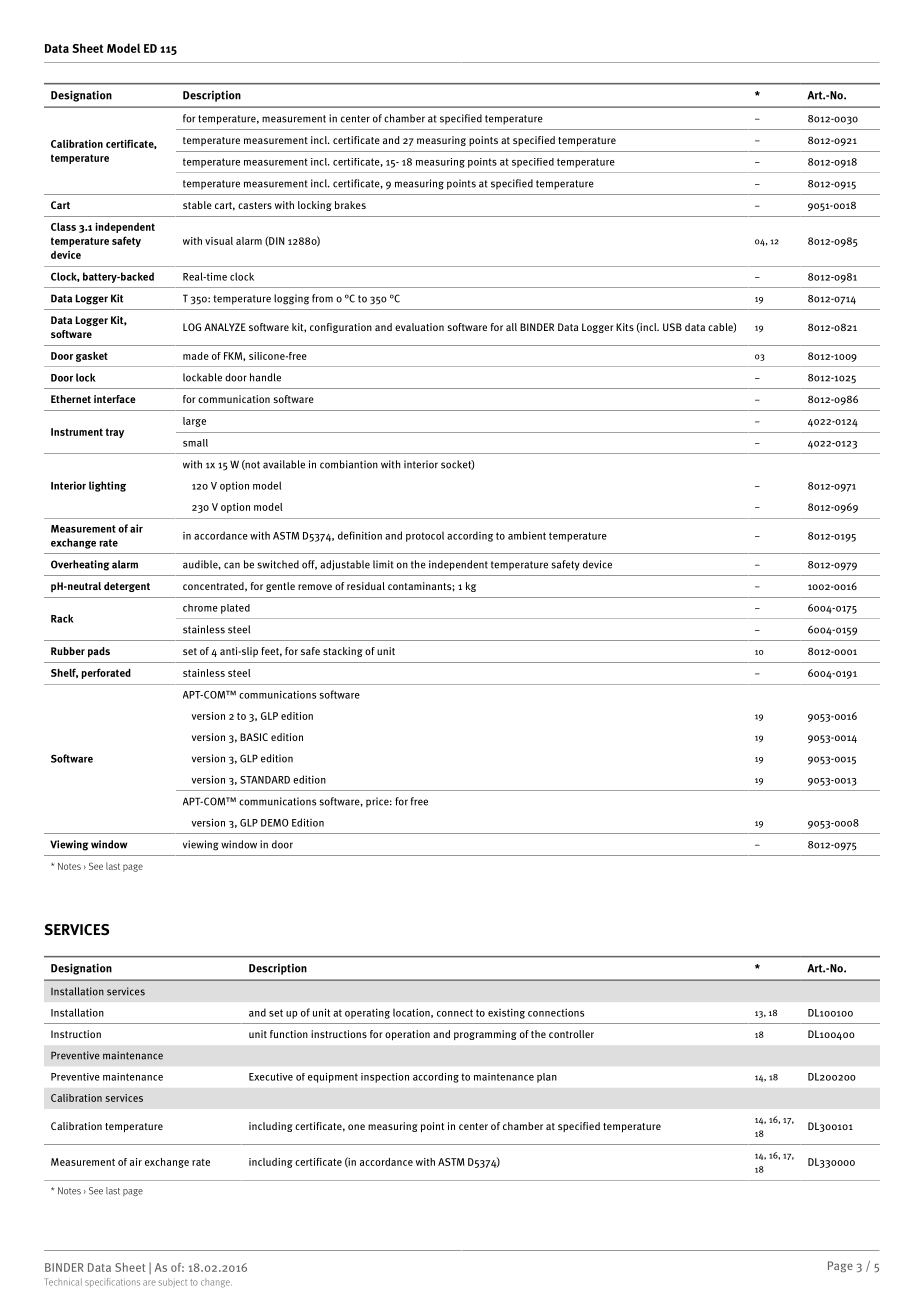  What do you see at coordinates (112, 1282) in the page?
I see `specifications` at bounding box center [112, 1282].
